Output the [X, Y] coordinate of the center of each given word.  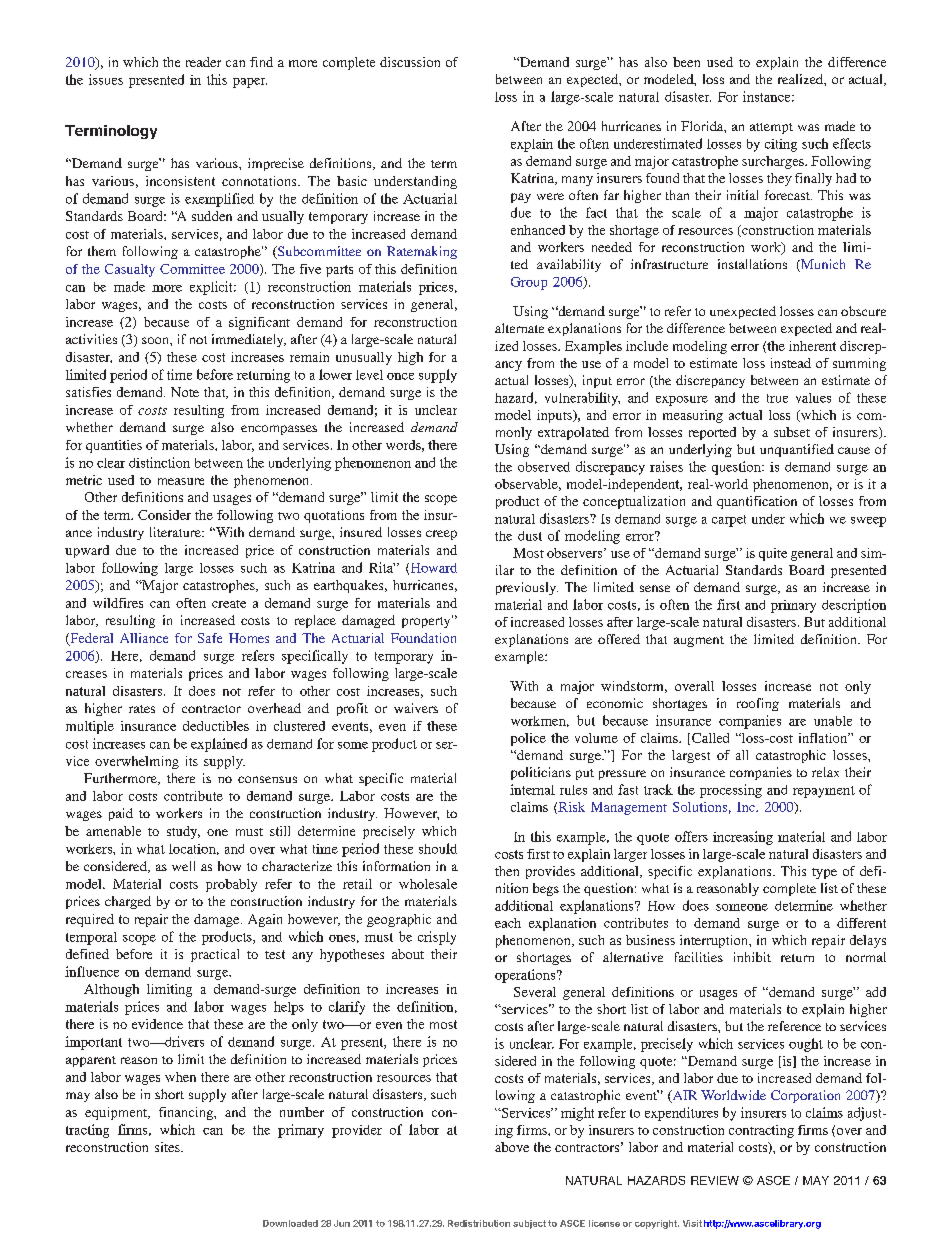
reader [203, 62]
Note [185, 392]
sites [168, 1147]
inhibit [752, 957]
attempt [771, 128]
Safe [210, 638]
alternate [519, 328]
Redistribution [479, 1223]
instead [791, 363]
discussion [410, 62]
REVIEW [715, 1180]
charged [128, 902]
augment [699, 641]
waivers [416, 708]
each [508, 923]
